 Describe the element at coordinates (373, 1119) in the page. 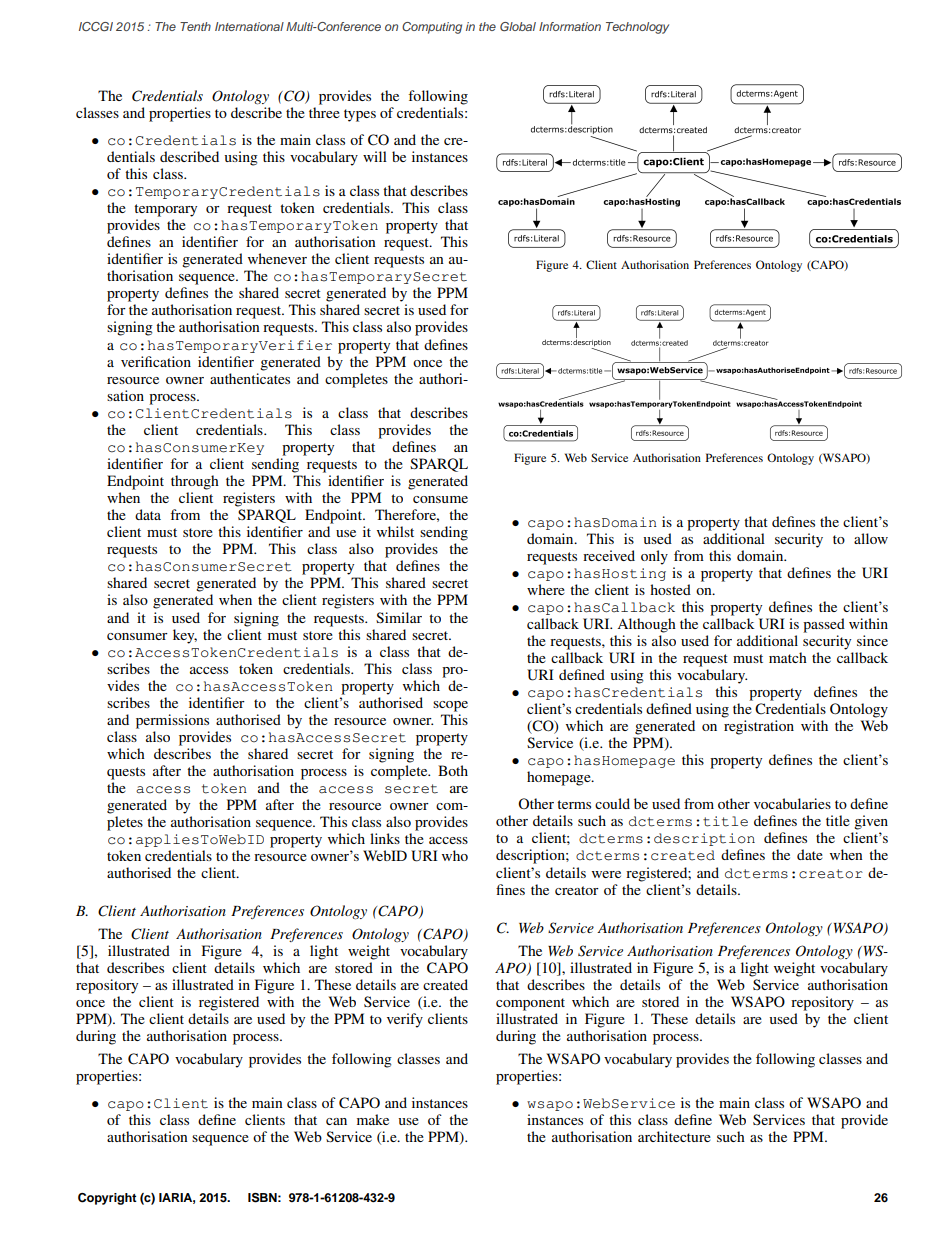

I see `make` at that location.
